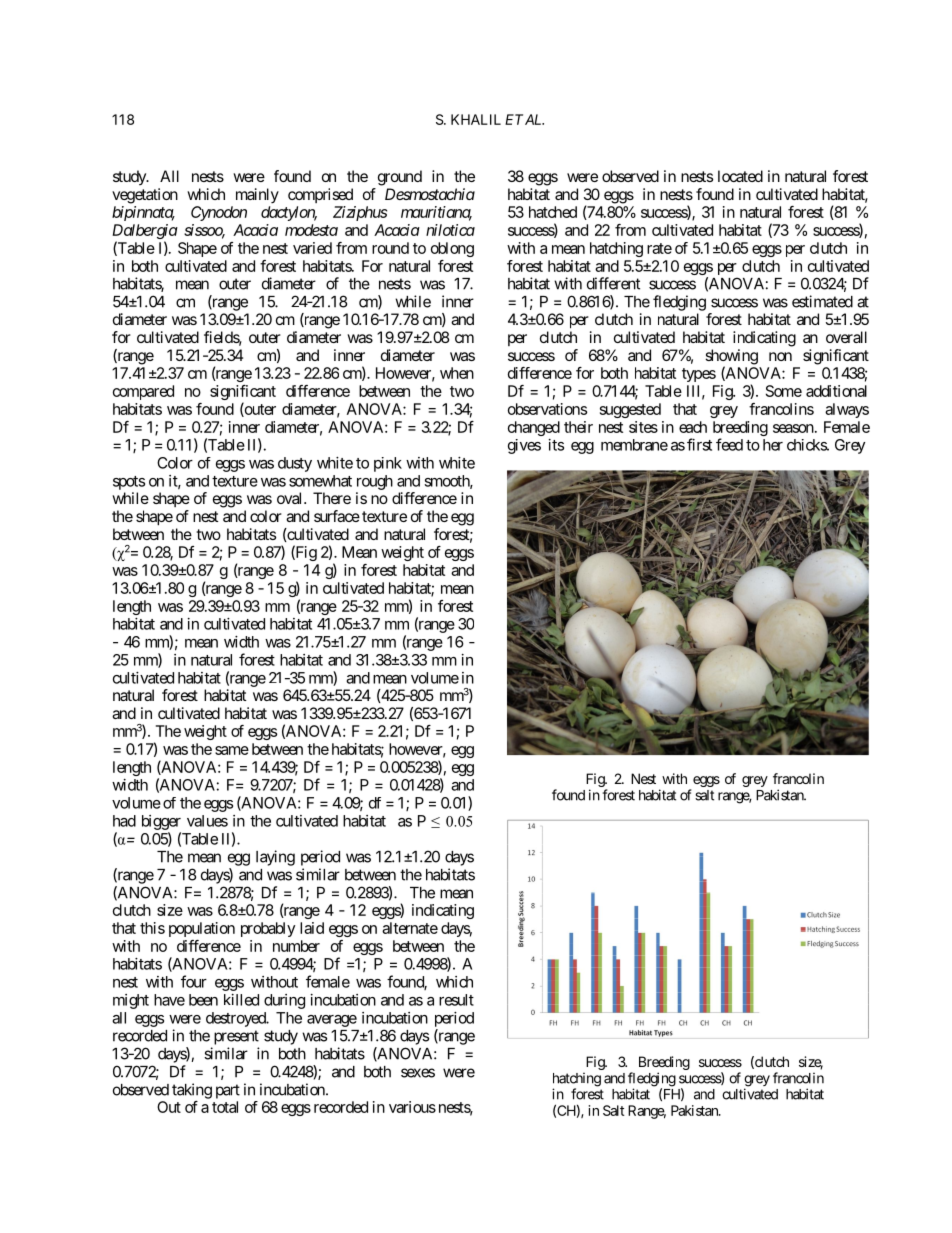 The image size is (952, 1233). Describe the element at coordinates (143, 392) in the page. I see `compared` at that location.
